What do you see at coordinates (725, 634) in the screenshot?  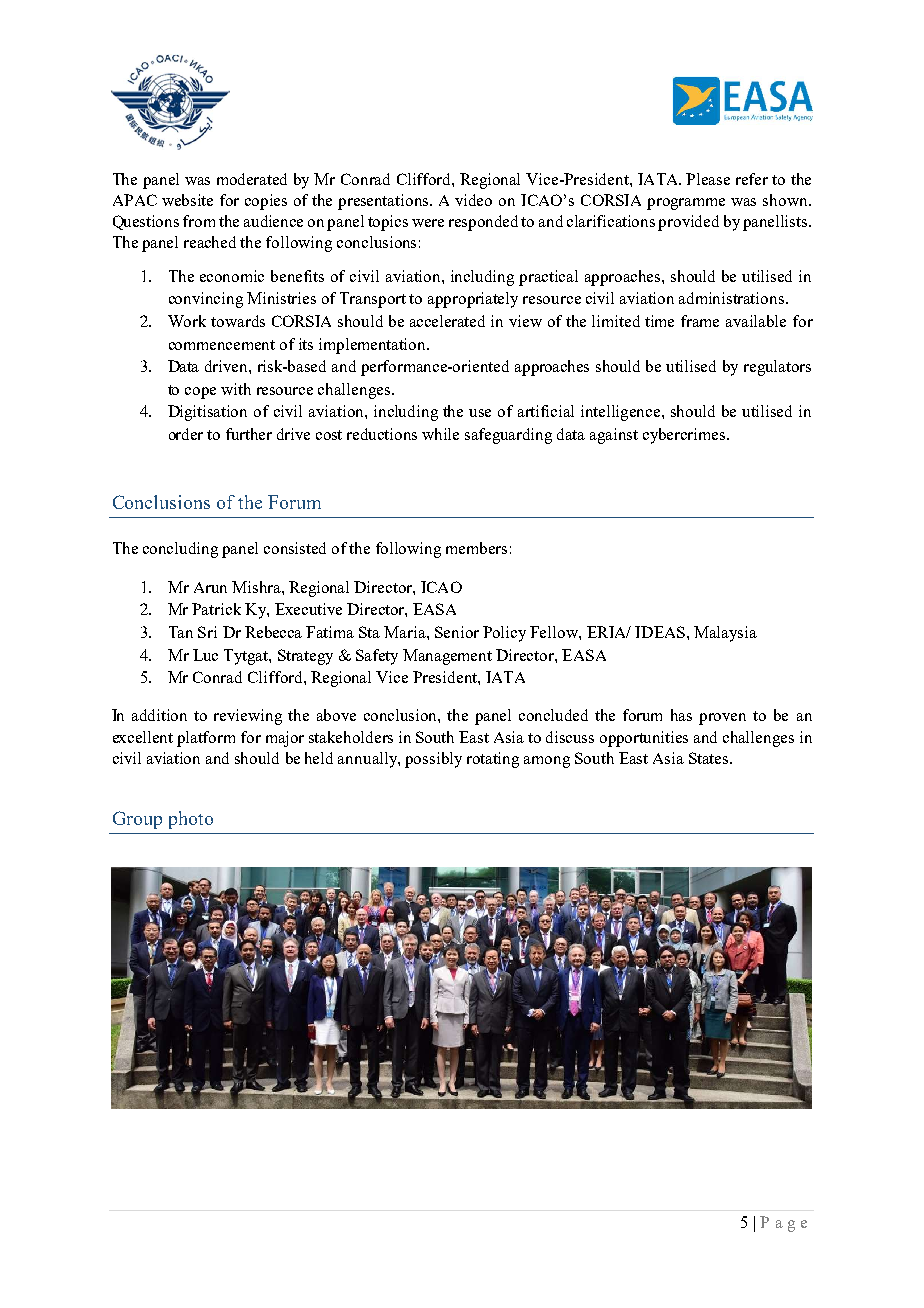 I see `Malaysia` at bounding box center [725, 634].
